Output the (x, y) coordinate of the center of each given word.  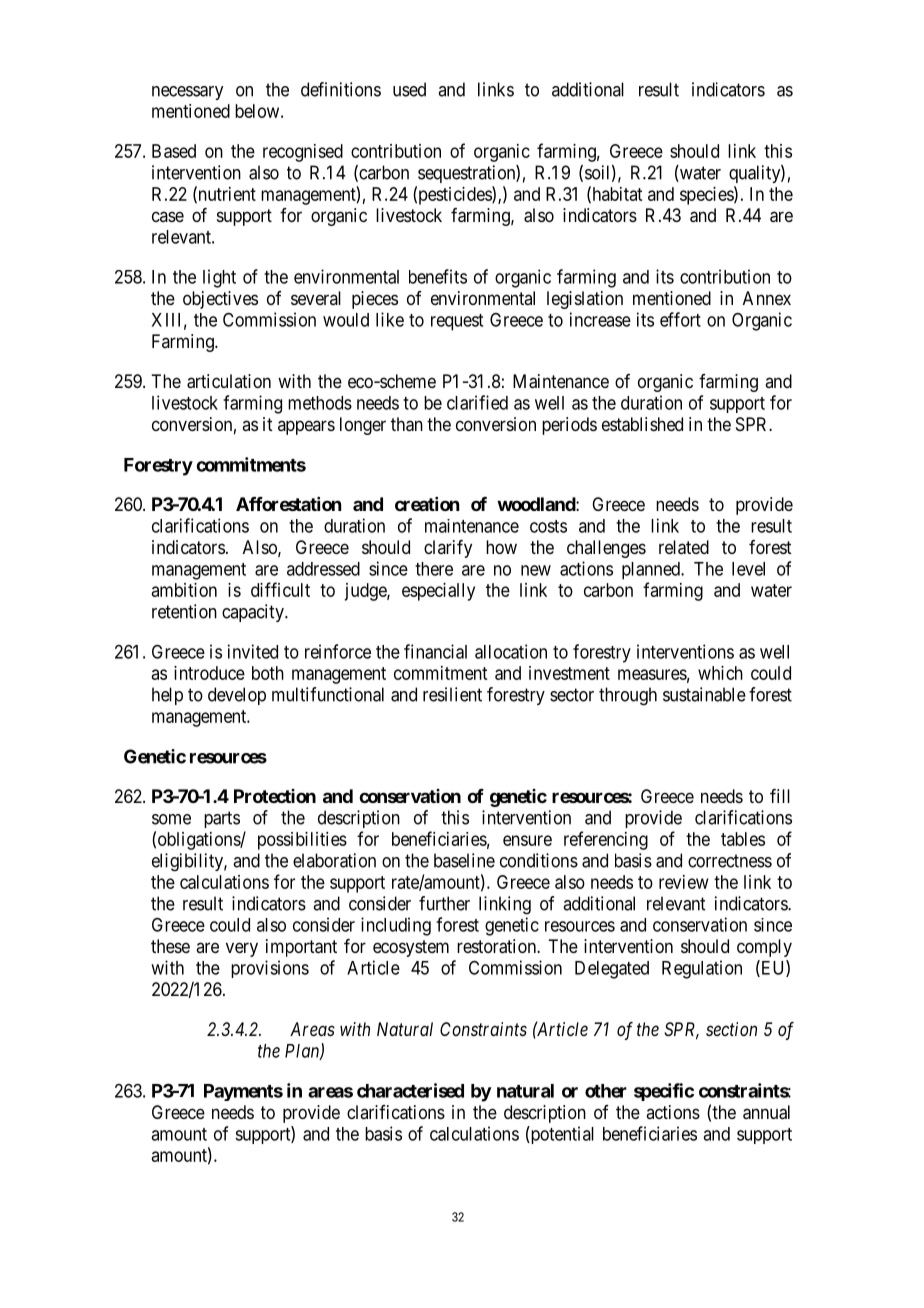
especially (438, 592)
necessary (187, 93)
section (731, 1029)
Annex (767, 298)
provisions (270, 969)
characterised (410, 1090)
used (409, 89)
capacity (254, 613)
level (748, 569)
